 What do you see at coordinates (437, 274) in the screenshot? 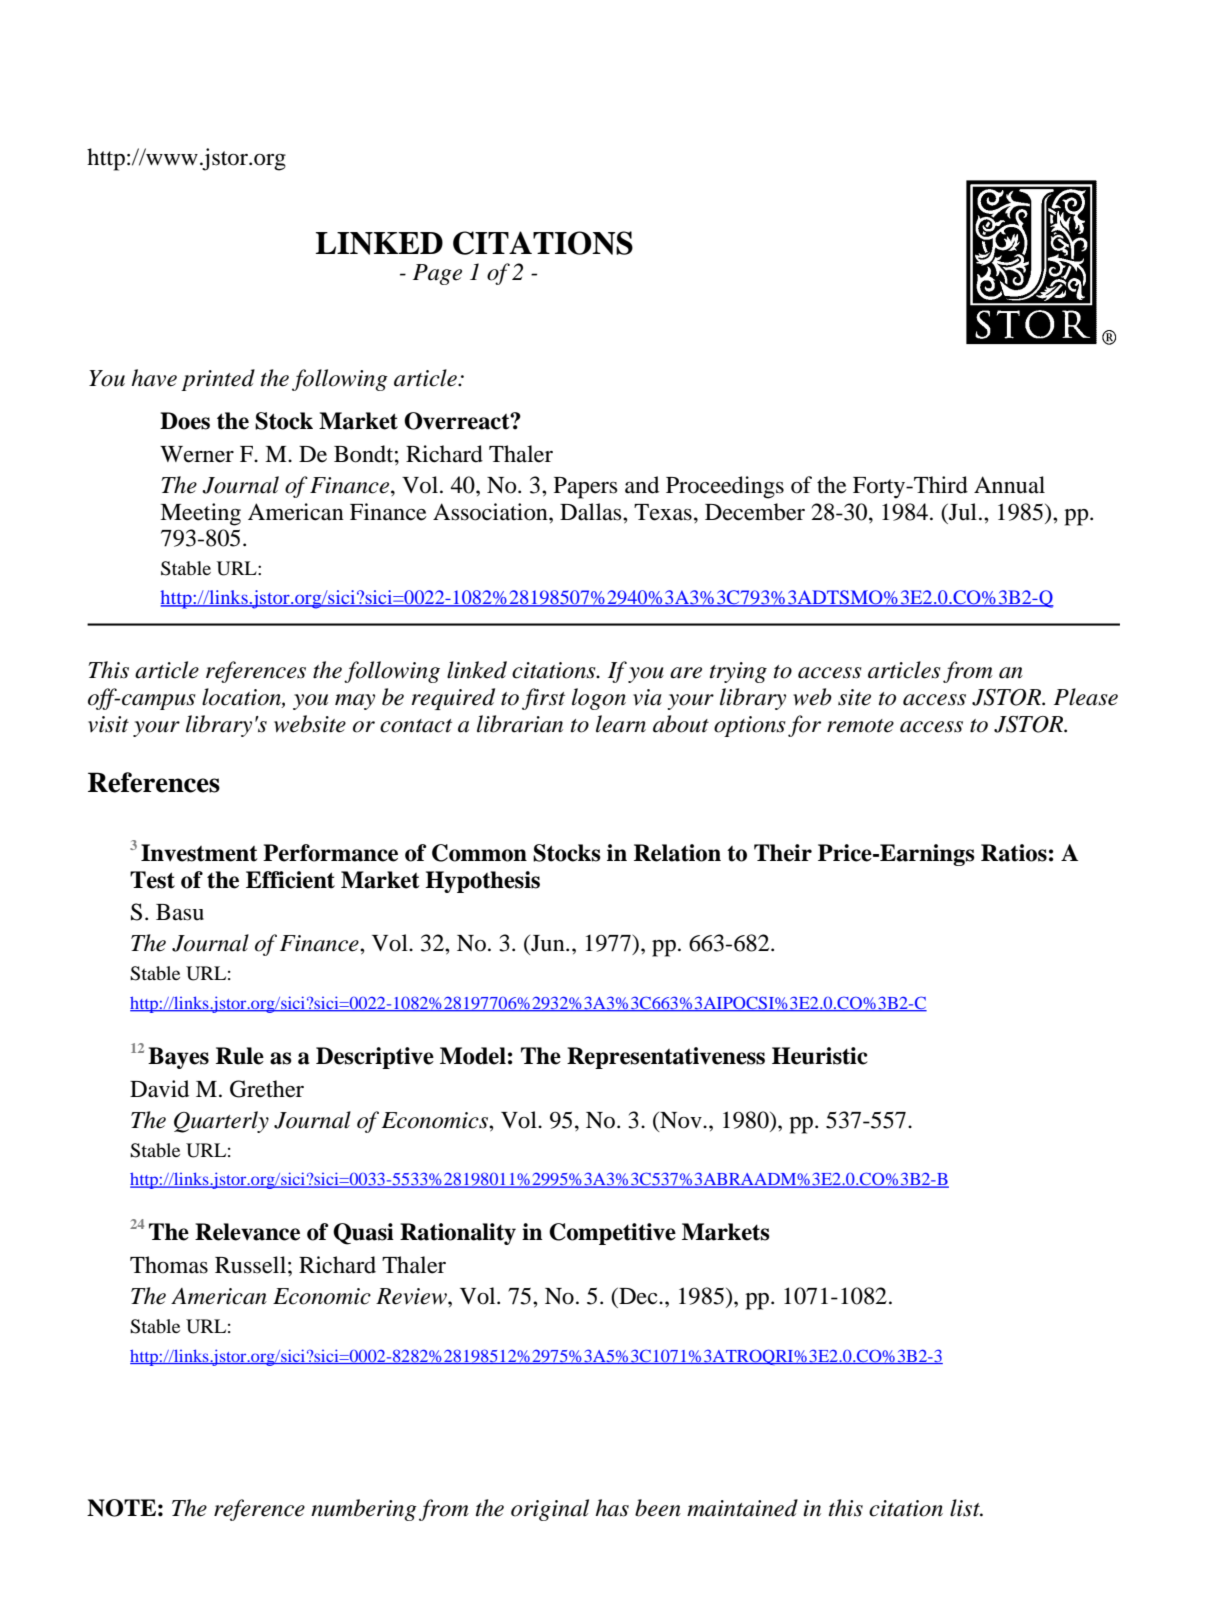
I see `Page` at bounding box center [437, 274].
